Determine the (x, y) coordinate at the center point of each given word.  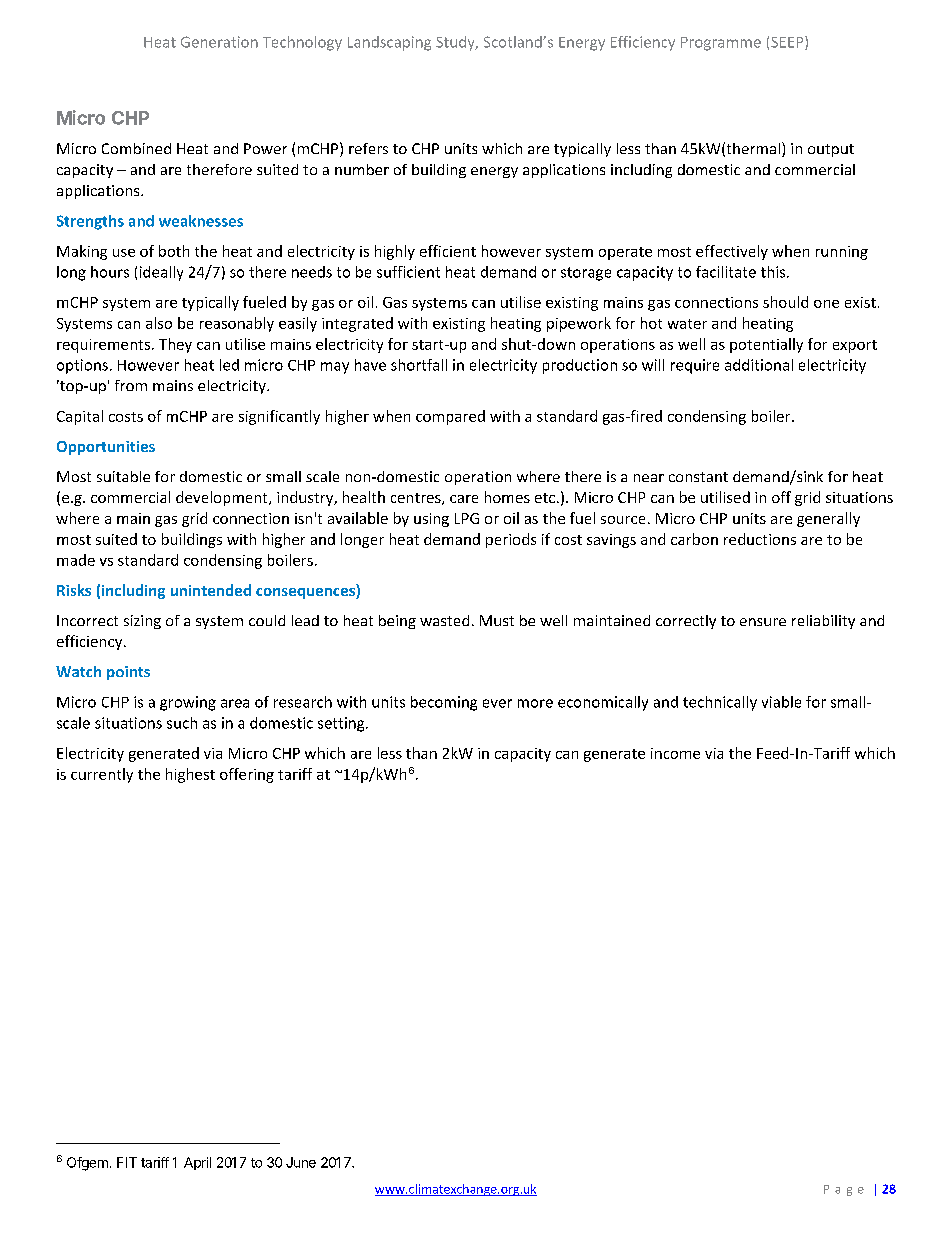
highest (190, 775)
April (197, 1163)
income (675, 753)
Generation (219, 42)
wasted (444, 620)
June (301, 1162)
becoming (444, 703)
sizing (142, 622)
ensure (763, 622)
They (175, 345)
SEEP (788, 43)
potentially (766, 345)
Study (456, 43)
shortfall (419, 365)
